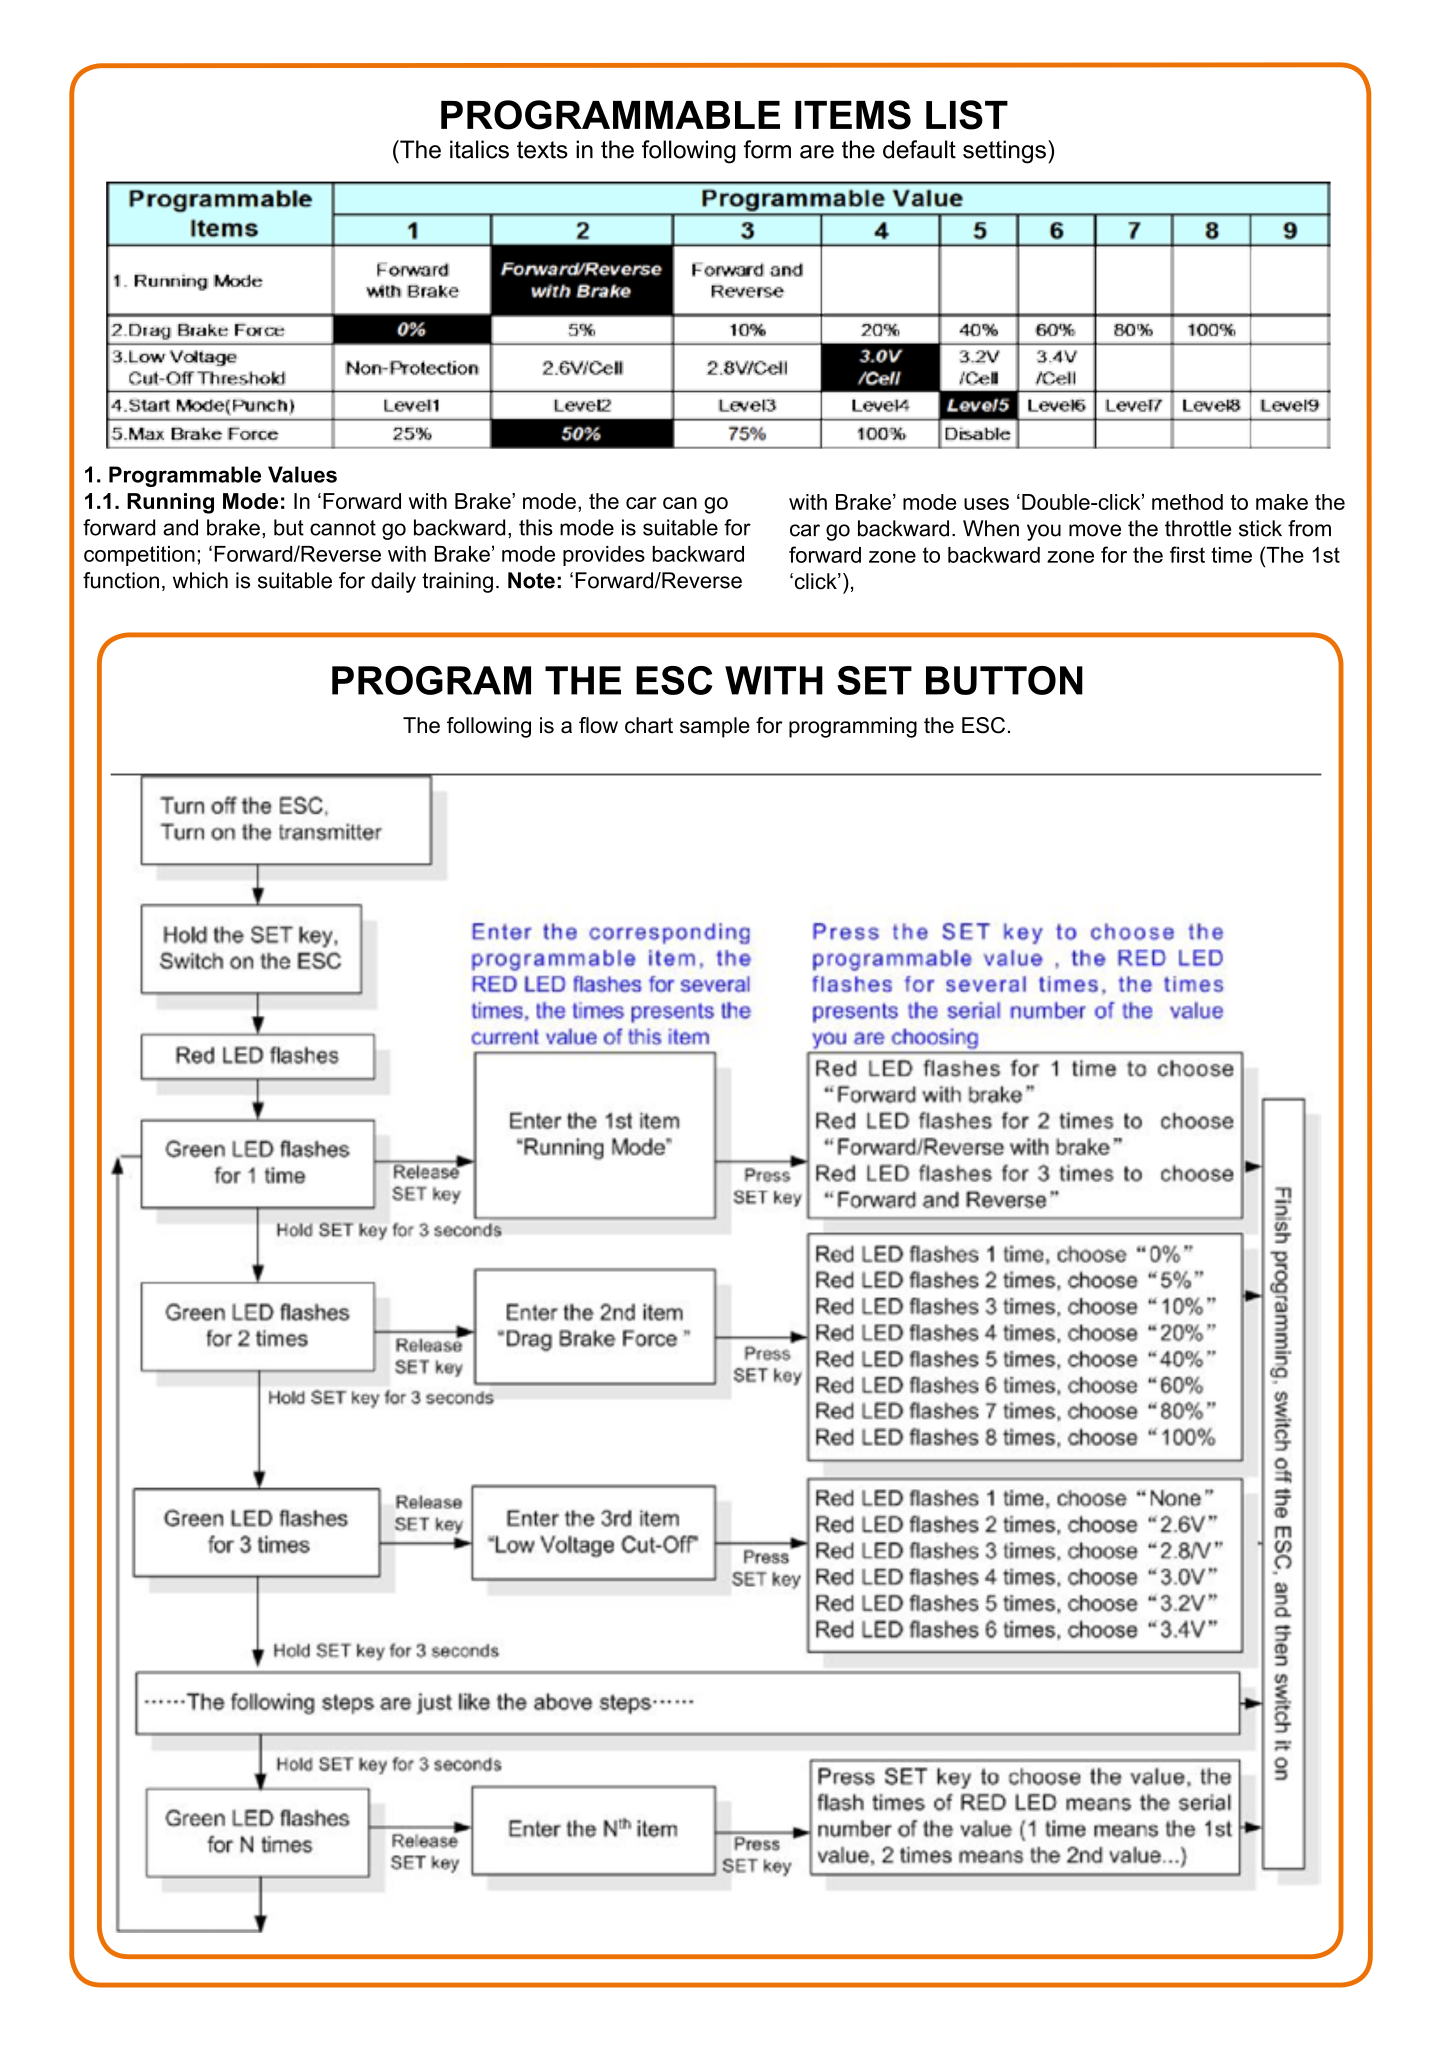 This image has width=1456, height=2059. Describe the element at coordinates (817, 152) in the image. I see `are` at that location.
